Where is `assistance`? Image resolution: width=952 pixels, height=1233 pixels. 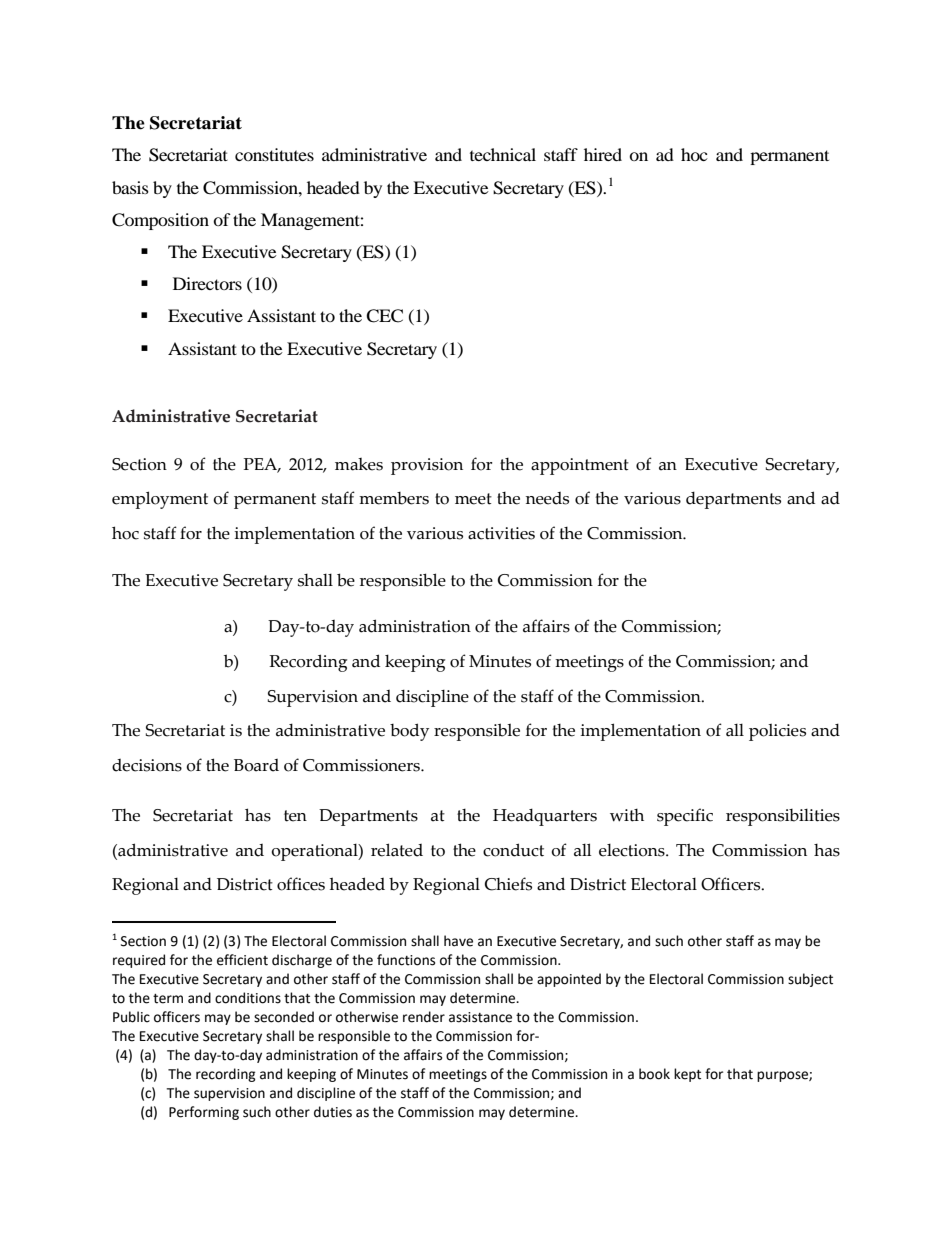
assistance is located at coordinates (480, 1017).
